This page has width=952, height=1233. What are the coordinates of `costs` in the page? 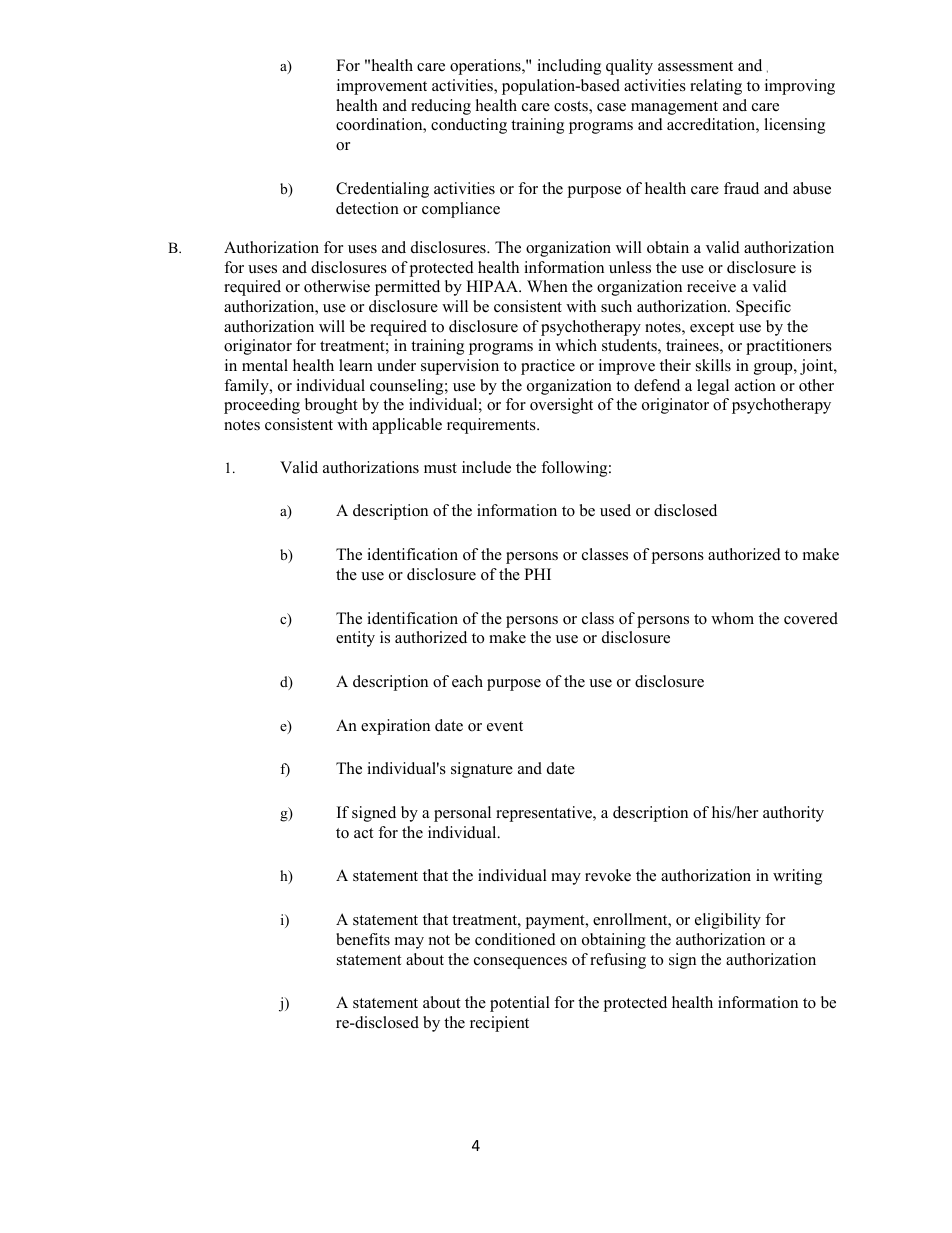 It's located at (572, 107).
